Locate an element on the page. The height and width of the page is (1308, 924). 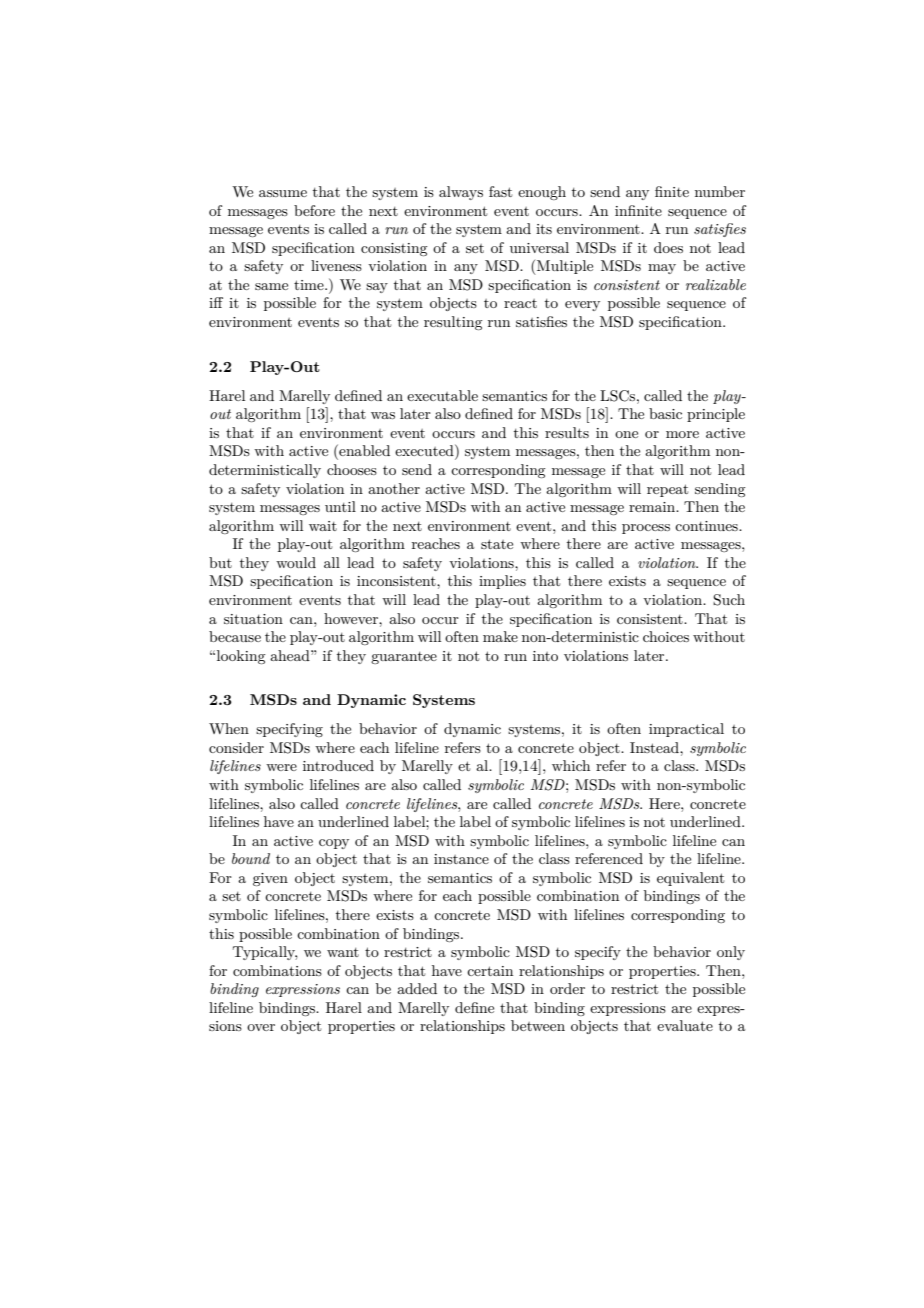
which is located at coordinates (571, 765).
